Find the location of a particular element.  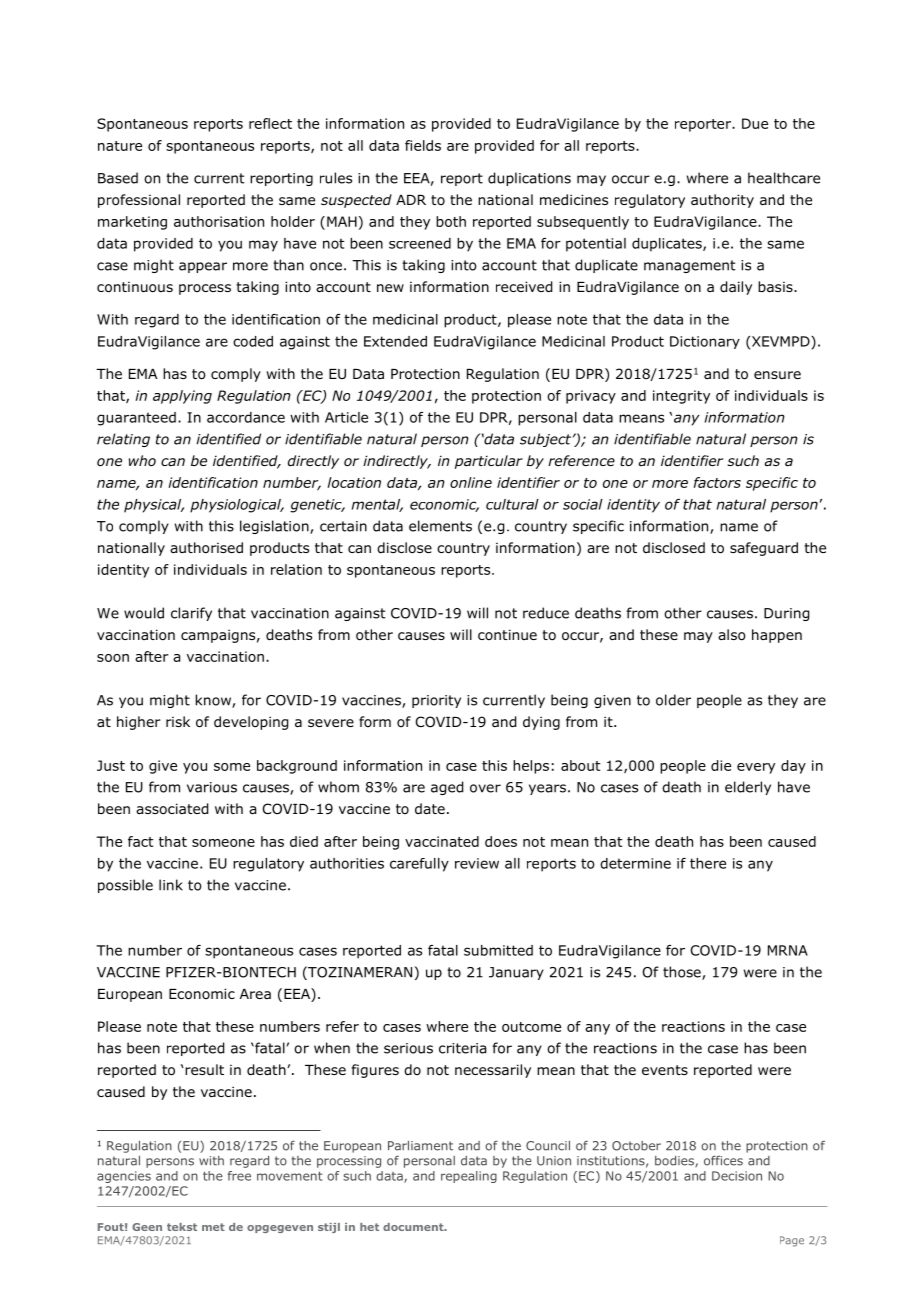

safeguard is located at coordinates (764, 549).
